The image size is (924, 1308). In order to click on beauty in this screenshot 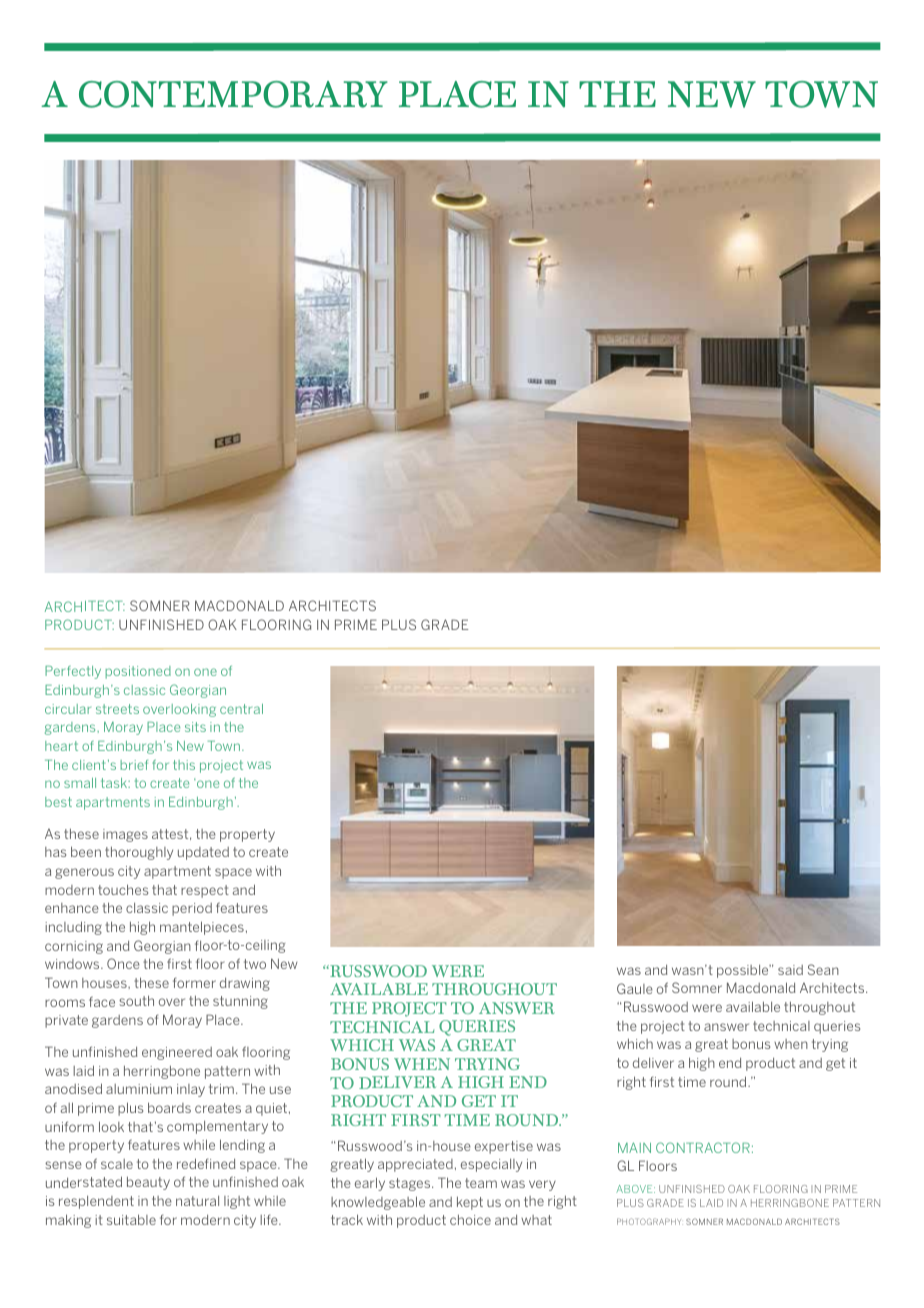, I will do `click(148, 1183)`.
